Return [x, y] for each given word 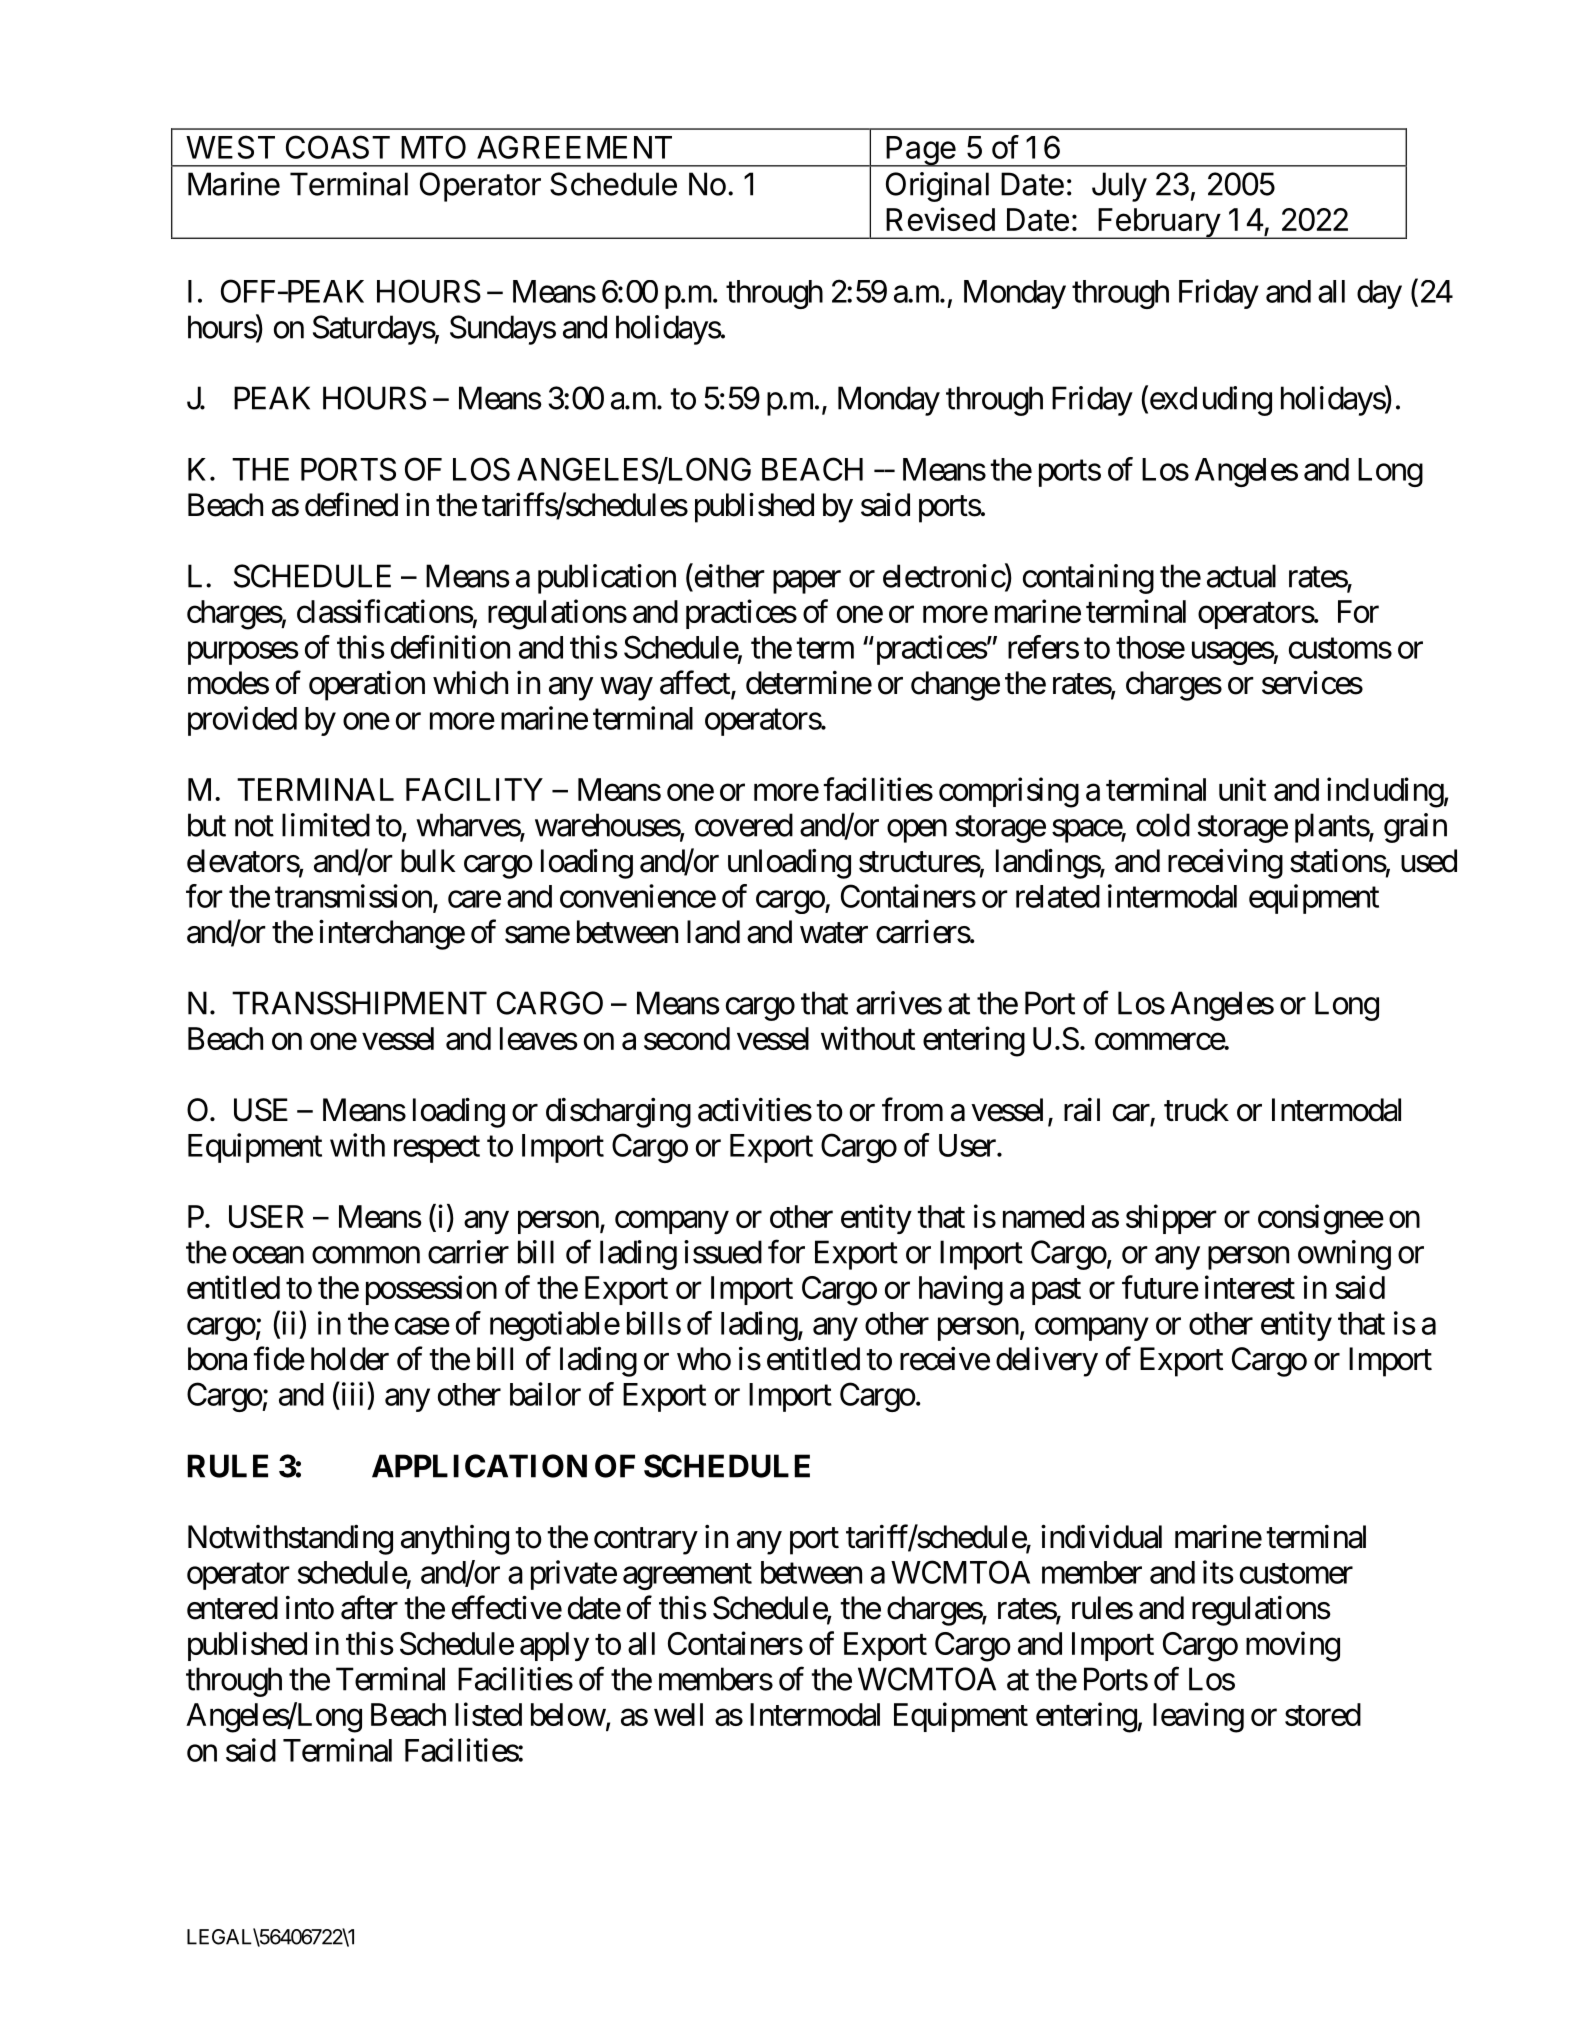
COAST [338, 147]
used [1429, 861]
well [678, 1714]
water [834, 933]
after [369, 1607]
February [1159, 223]
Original [937, 187]
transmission [353, 896]
